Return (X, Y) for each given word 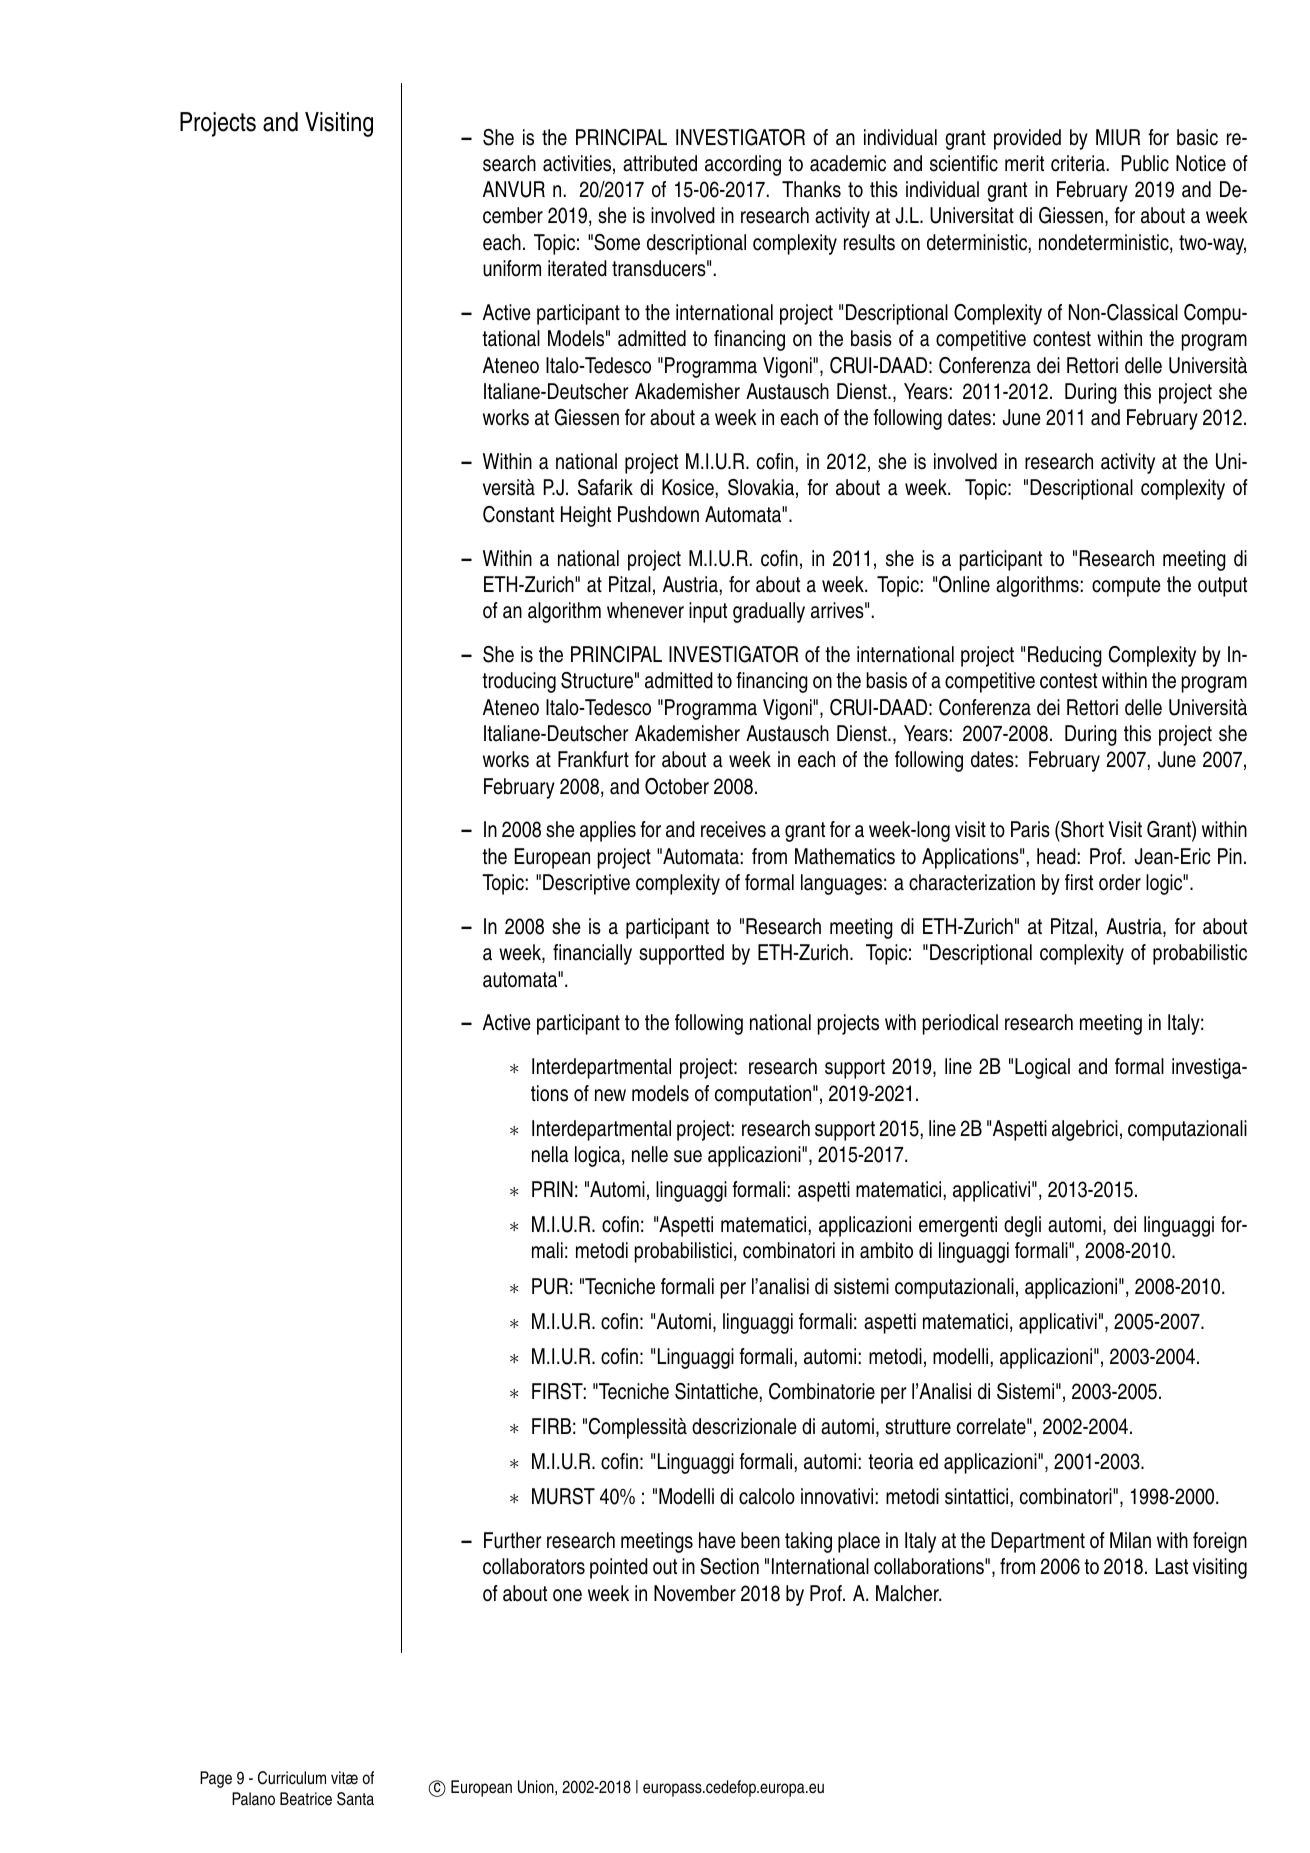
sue (688, 1156)
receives (733, 829)
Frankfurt (593, 759)
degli (1022, 1226)
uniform (512, 268)
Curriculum (292, 1778)
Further (513, 1540)
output (1222, 587)
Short (1081, 831)
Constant (518, 514)
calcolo (767, 1496)
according (743, 165)
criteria (1078, 163)
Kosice (688, 487)
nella (550, 1154)
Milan (1130, 1540)
